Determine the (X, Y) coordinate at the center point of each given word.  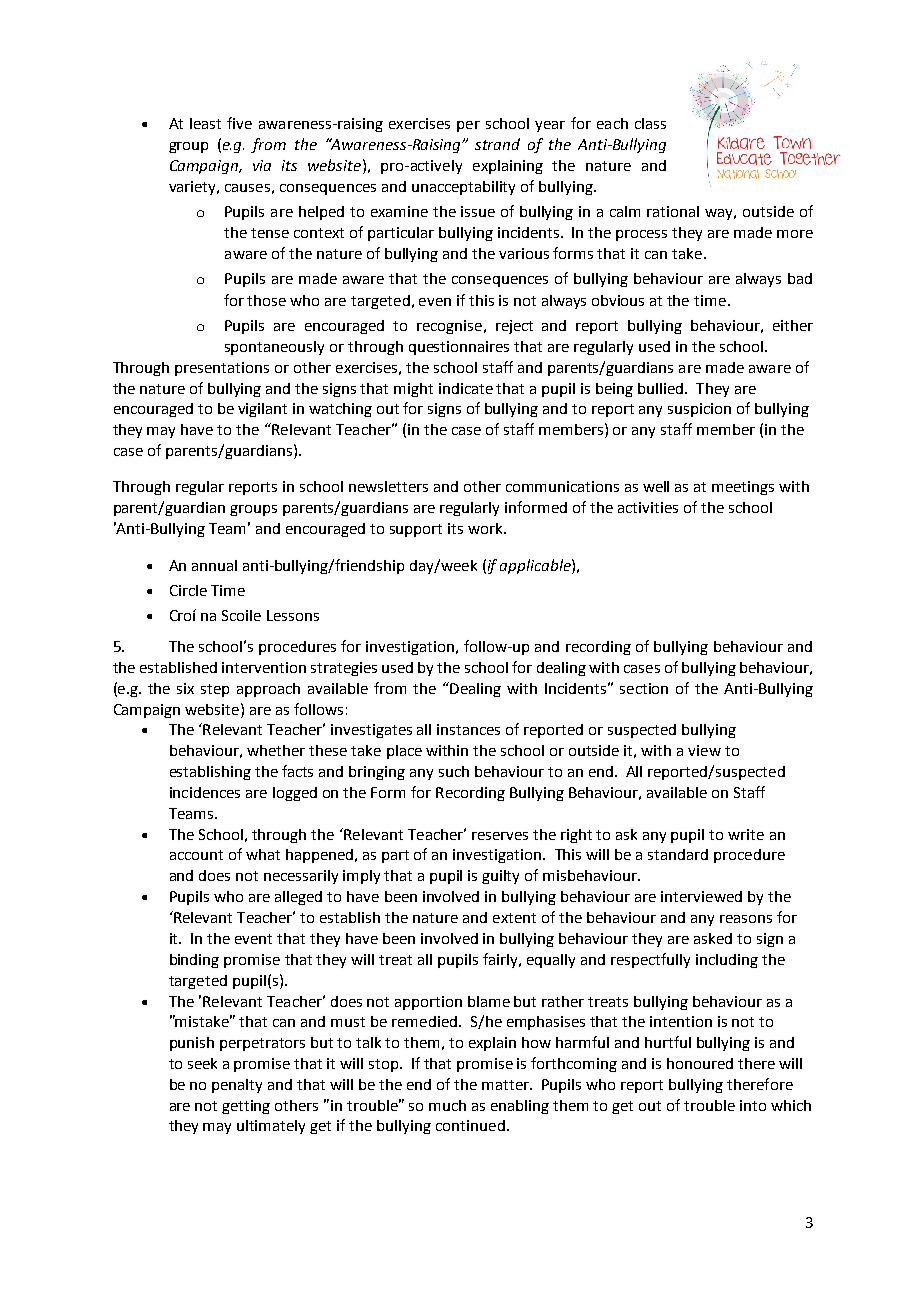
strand (497, 144)
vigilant (262, 410)
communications (562, 486)
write (746, 834)
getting (246, 1107)
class (650, 123)
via (262, 165)
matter (507, 1085)
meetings (743, 488)
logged (295, 794)
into (753, 1105)
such (454, 771)
